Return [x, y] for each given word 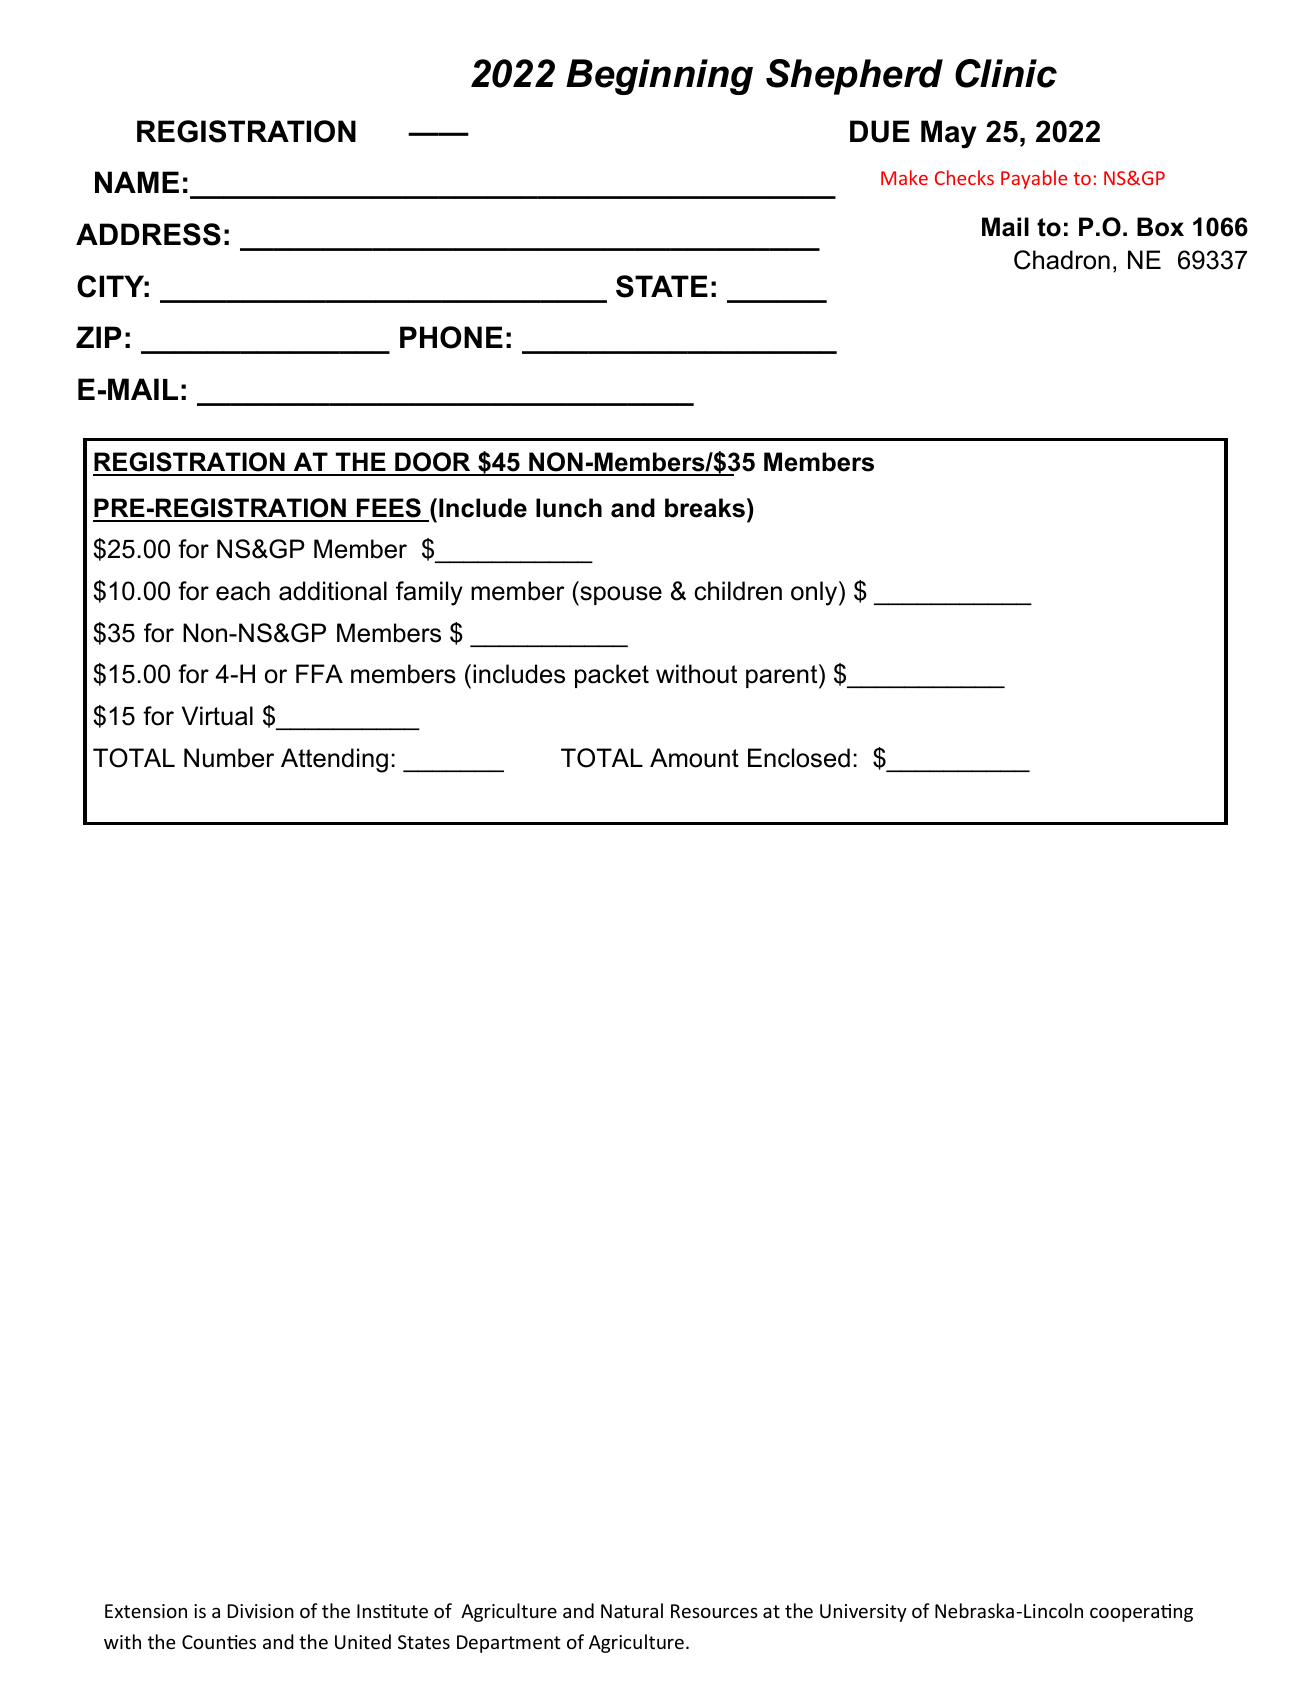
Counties [219, 1642]
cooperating [1141, 1613]
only [815, 593]
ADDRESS [148, 234]
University [863, 1613]
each [243, 591]
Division [261, 1611]
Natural [632, 1610]
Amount [694, 758]
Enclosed [799, 758]
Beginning [659, 77]
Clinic [1006, 73]
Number [229, 758]
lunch [569, 508]
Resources [714, 1611]
